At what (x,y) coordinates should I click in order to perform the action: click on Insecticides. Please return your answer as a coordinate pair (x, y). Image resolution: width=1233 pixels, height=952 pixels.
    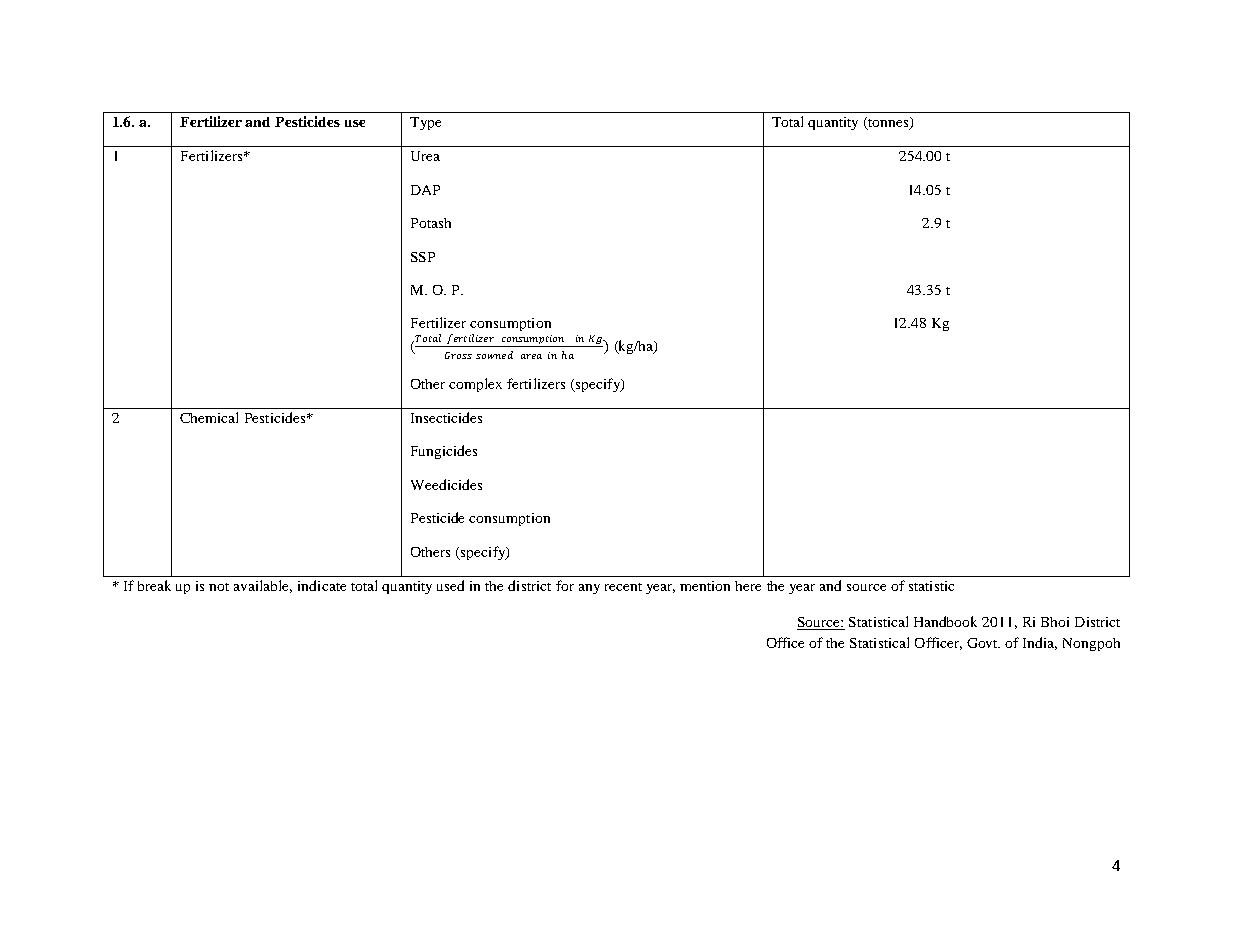
    Looking at the image, I should click on (446, 417).
